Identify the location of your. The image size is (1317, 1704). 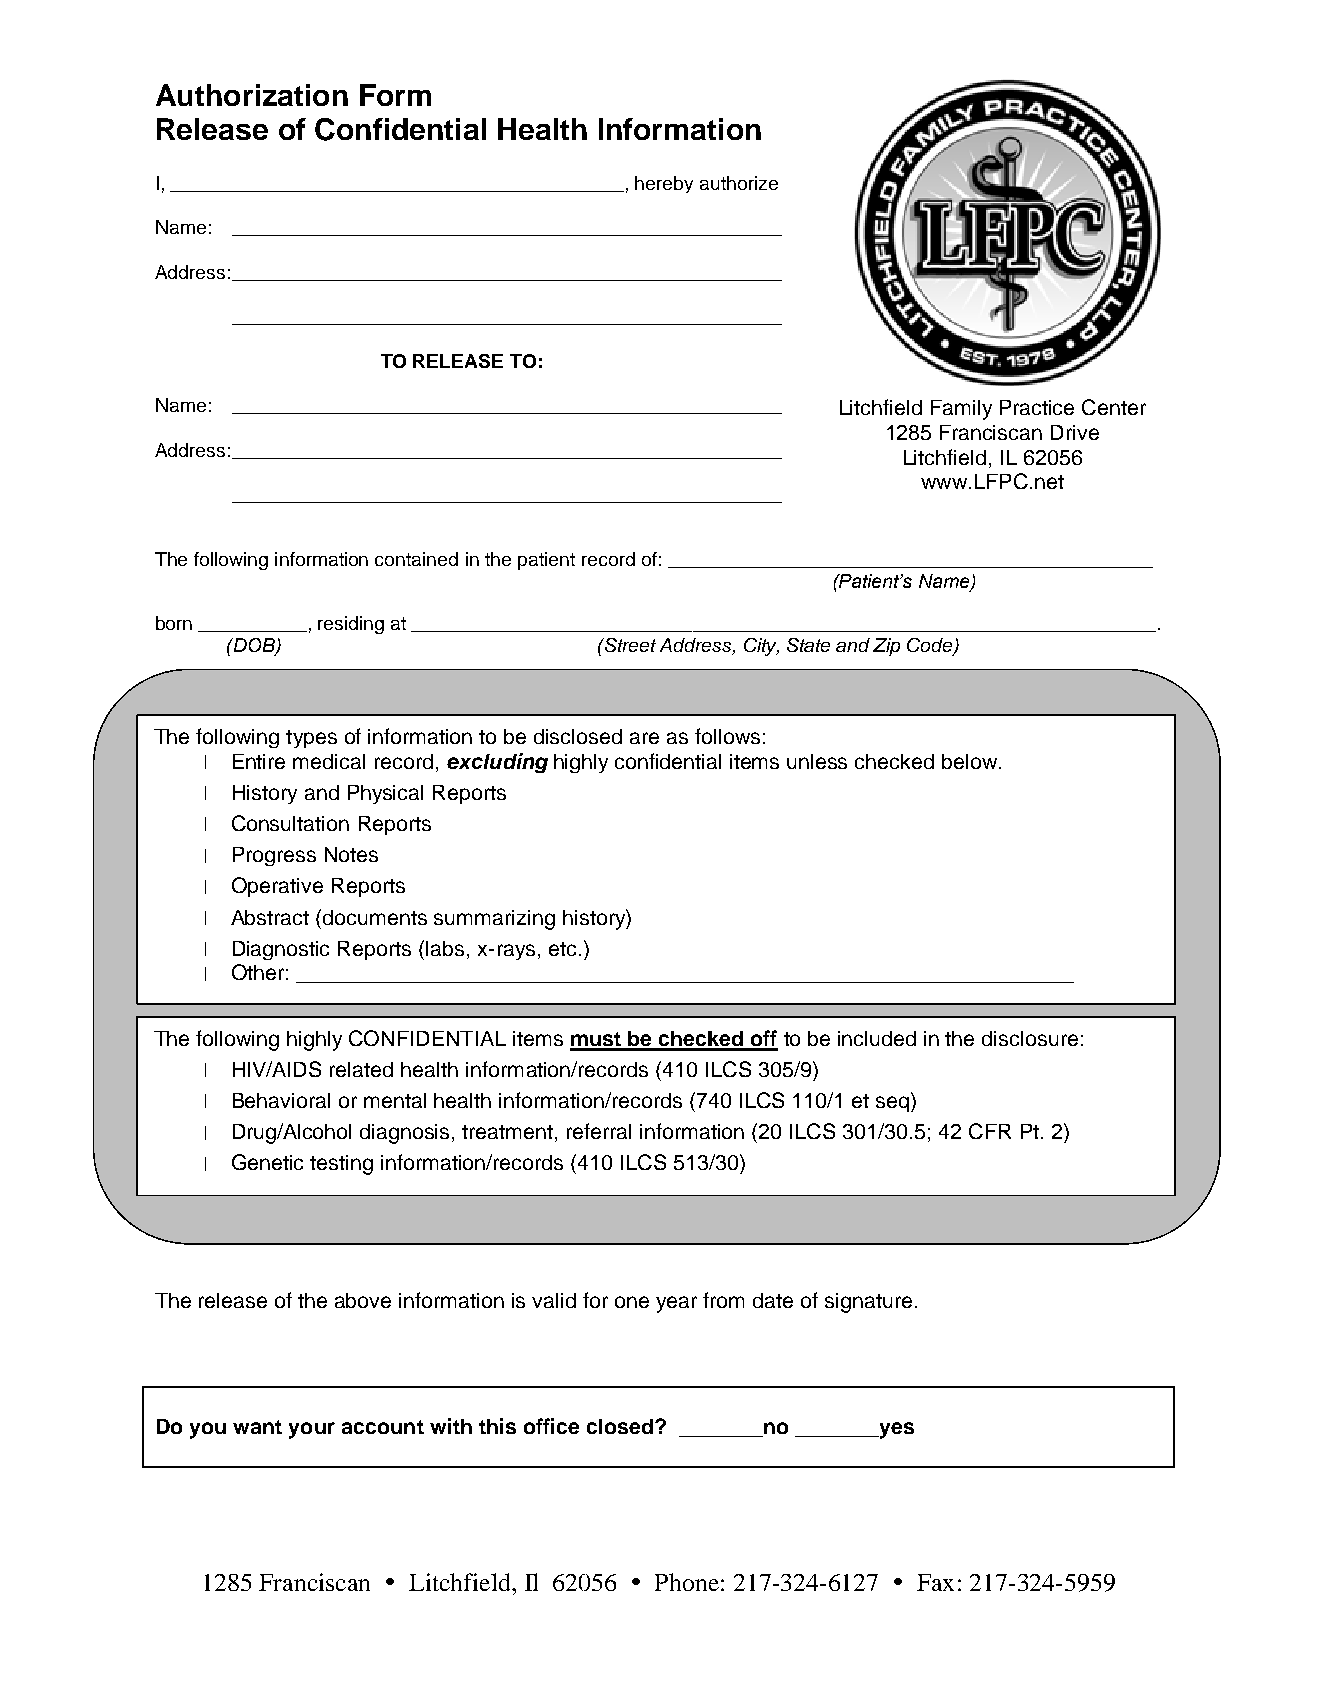
(312, 1430).
